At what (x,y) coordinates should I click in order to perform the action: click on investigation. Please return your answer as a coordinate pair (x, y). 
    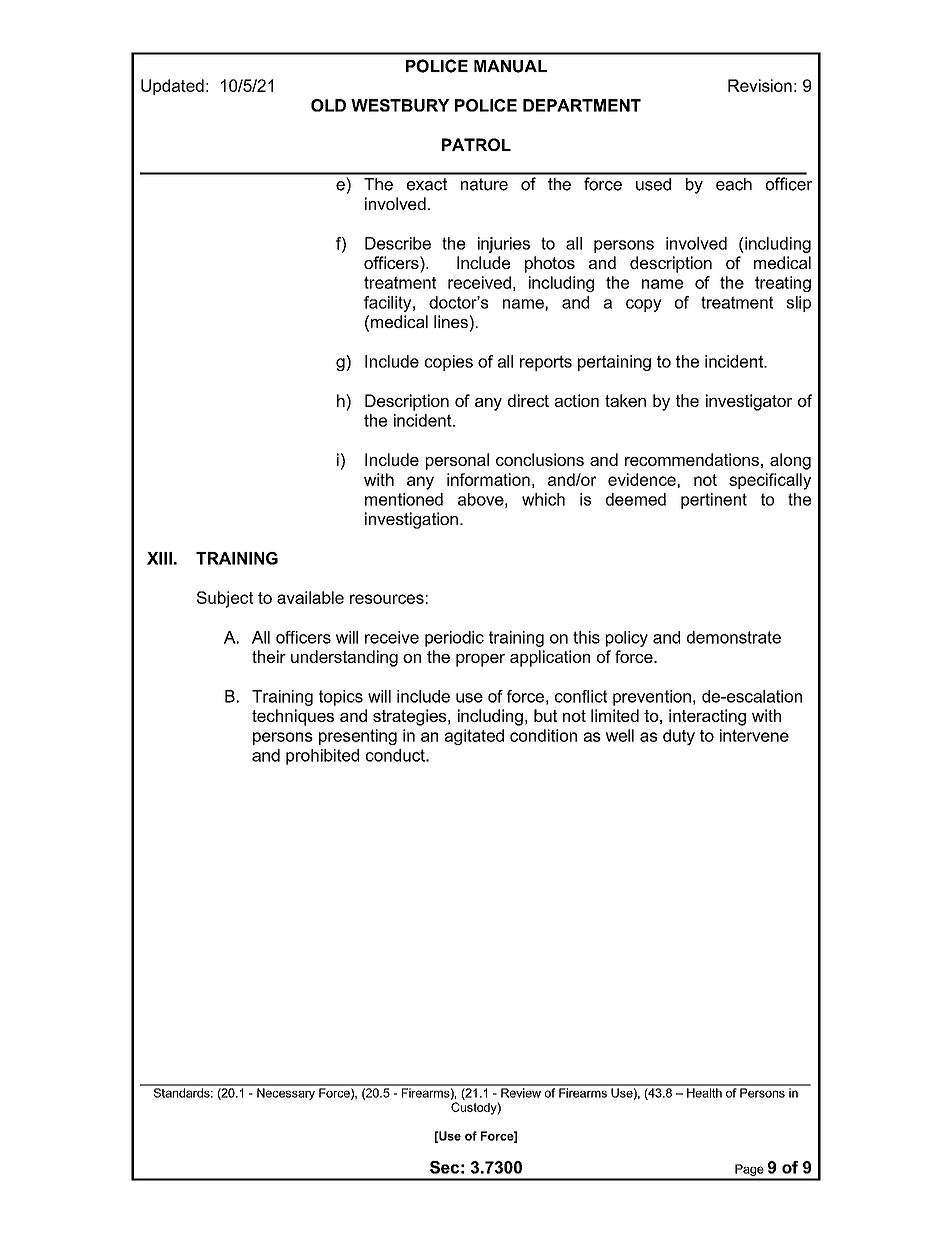
    Looking at the image, I should click on (411, 520).
